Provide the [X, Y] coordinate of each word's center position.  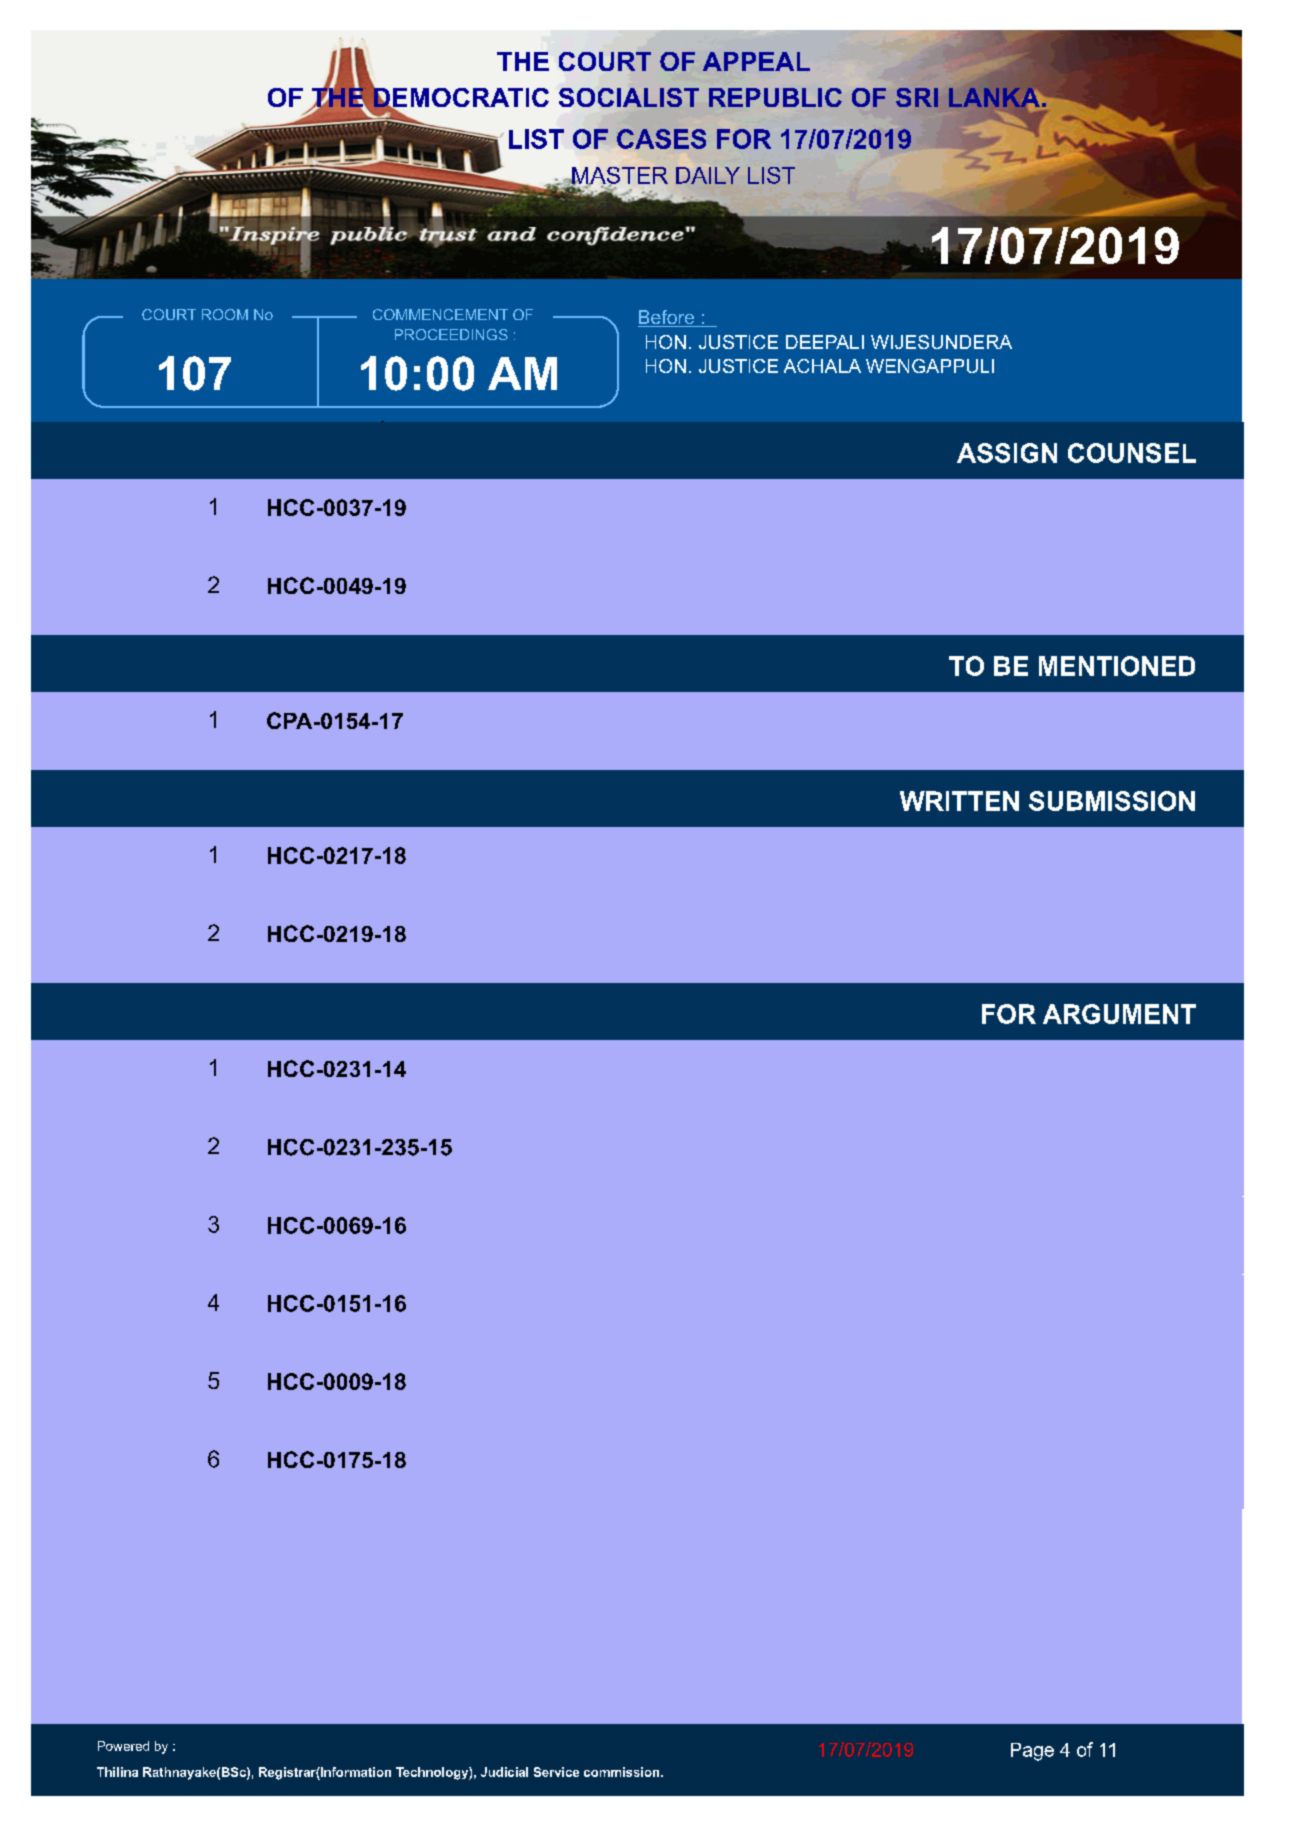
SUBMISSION [1112, 801]
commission [623, 1772]
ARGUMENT [1119, 1014]
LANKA [994, 97]
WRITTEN [959, 801]
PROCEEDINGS [451, 334]
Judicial [504, 1772]
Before [667, 318]
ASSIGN [1007, 453]
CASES [661, 139]
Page [1032, 1752]
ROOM [225, 314]
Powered [123, 1746]
